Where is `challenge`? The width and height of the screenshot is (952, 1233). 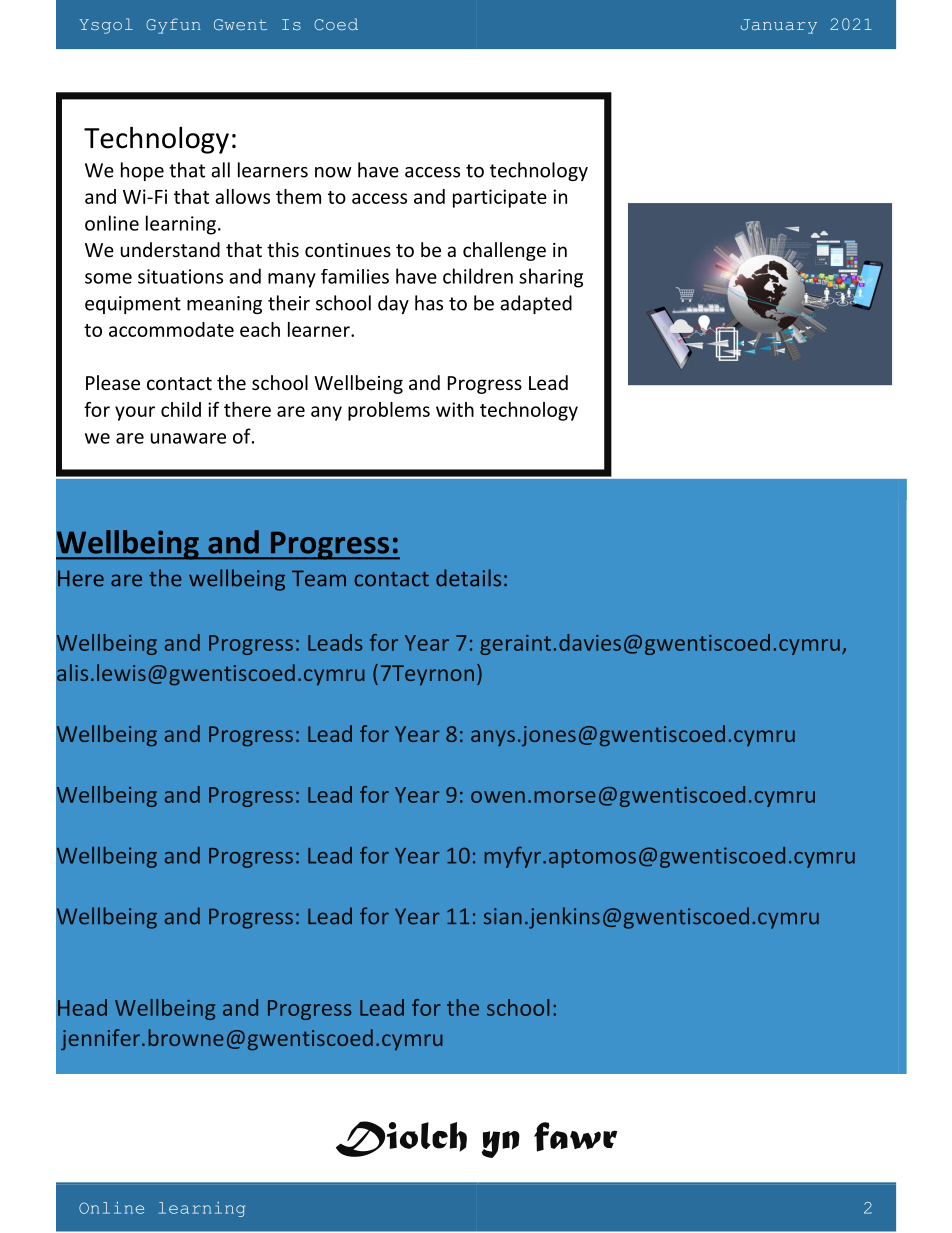 challenge is located at coordinates (504, 251).
